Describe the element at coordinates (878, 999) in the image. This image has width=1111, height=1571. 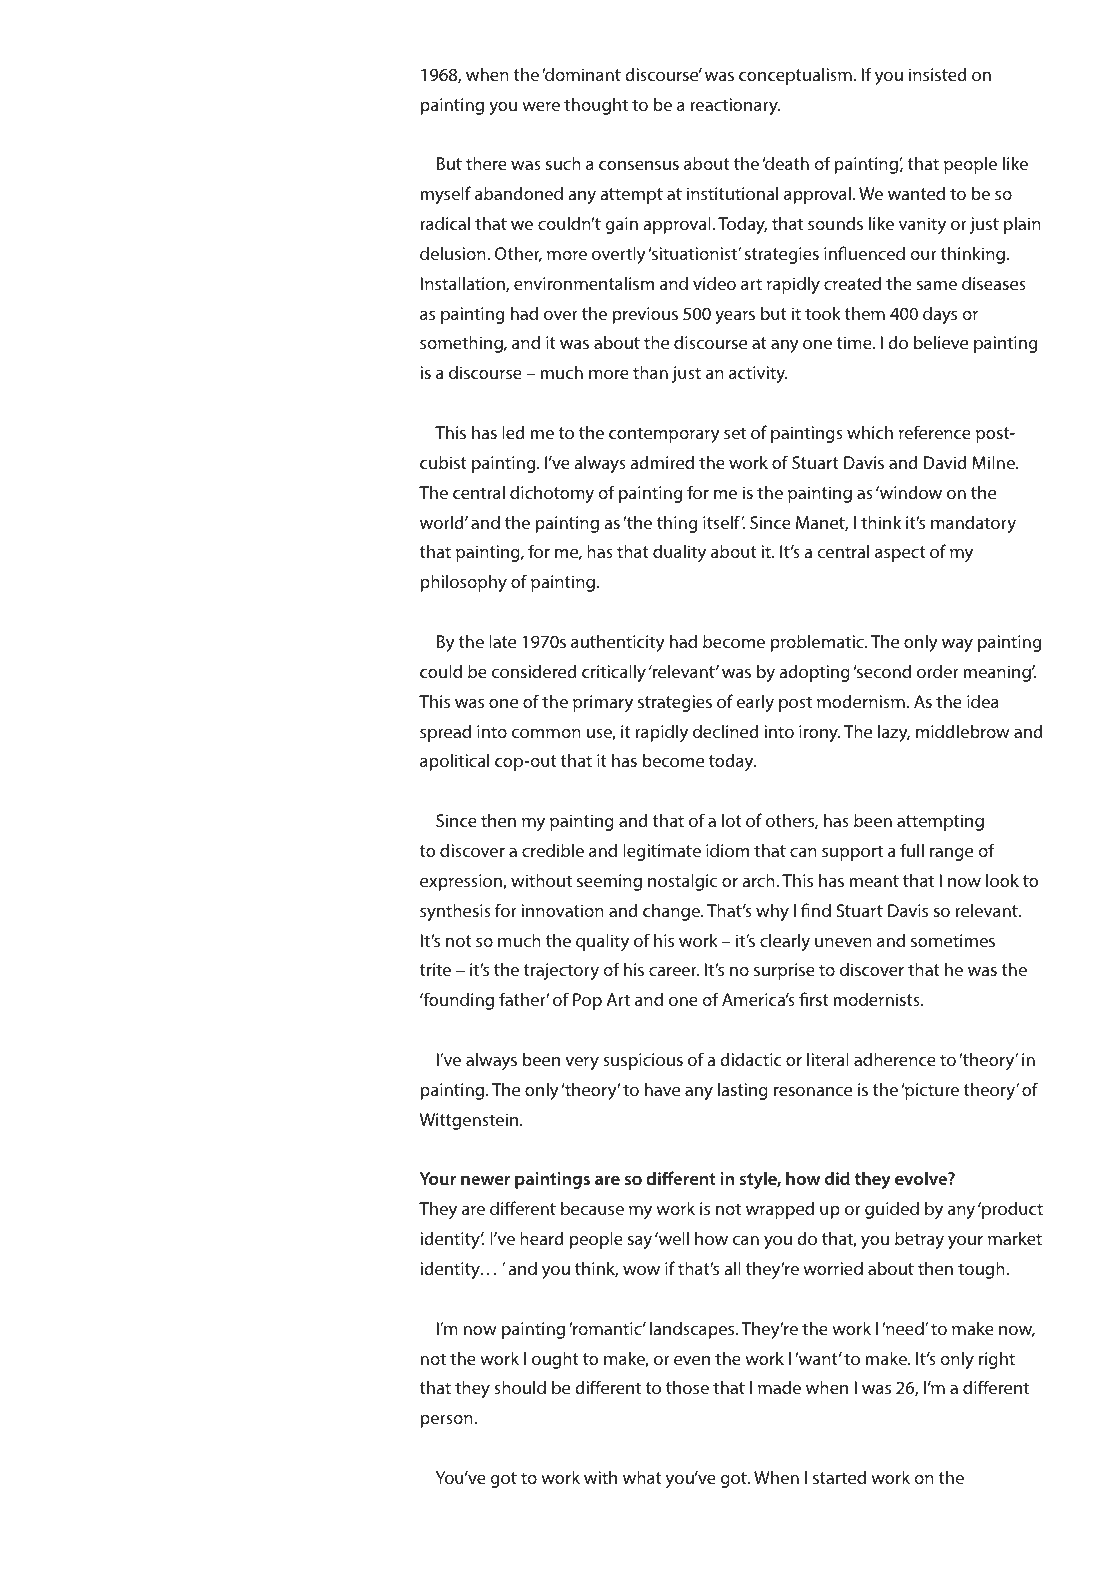
I see `modernists` at that location.
